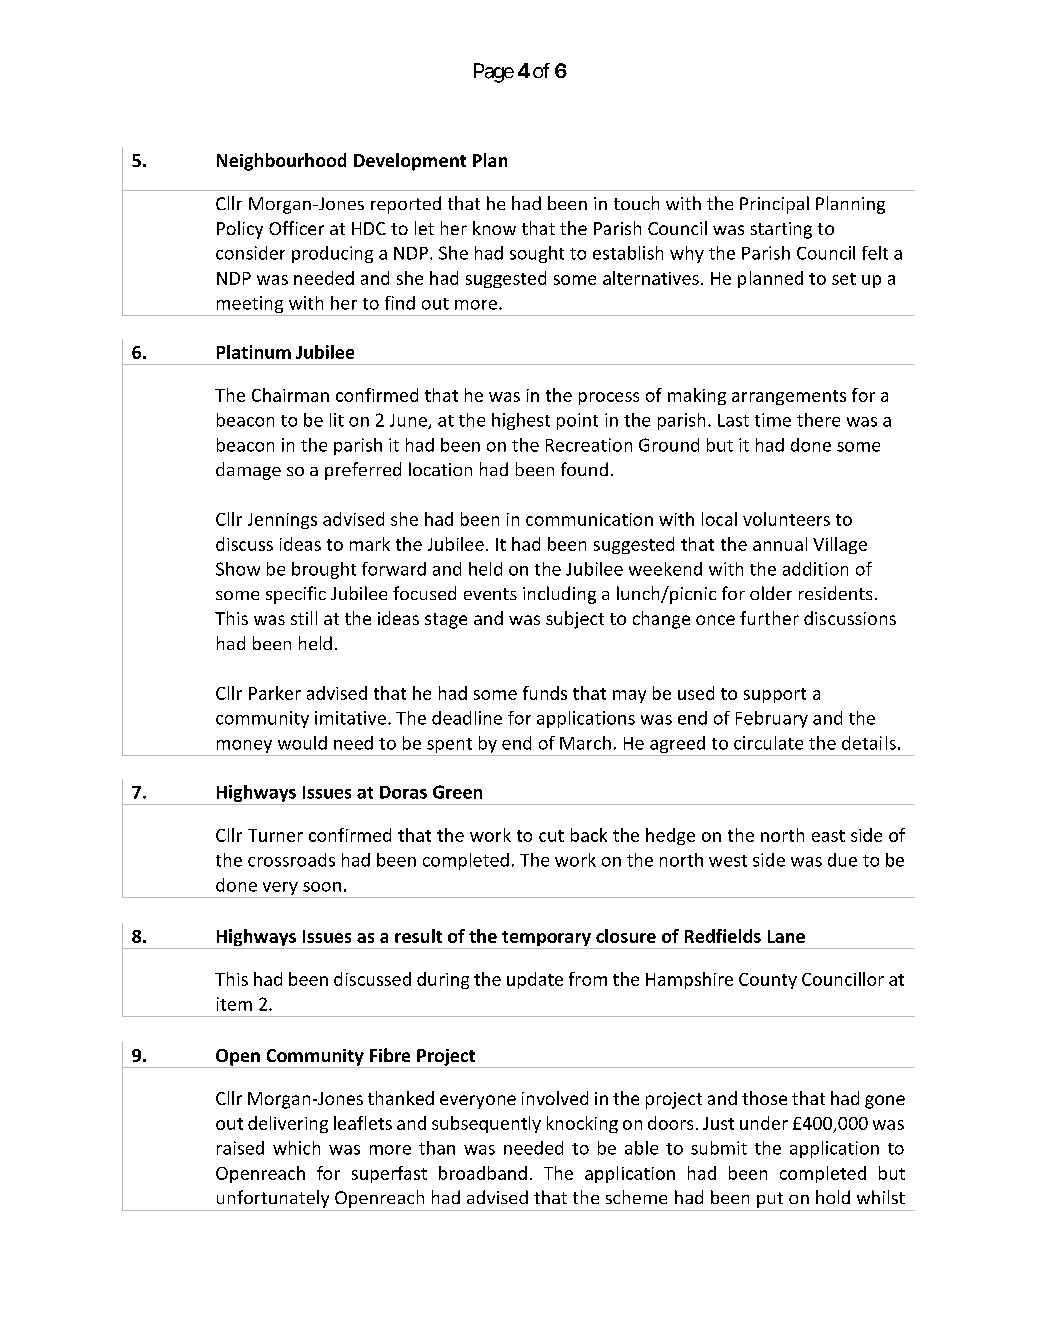  Describe the element at coordinates (575, 620) in the screenshot. I see `subject` at that location.
